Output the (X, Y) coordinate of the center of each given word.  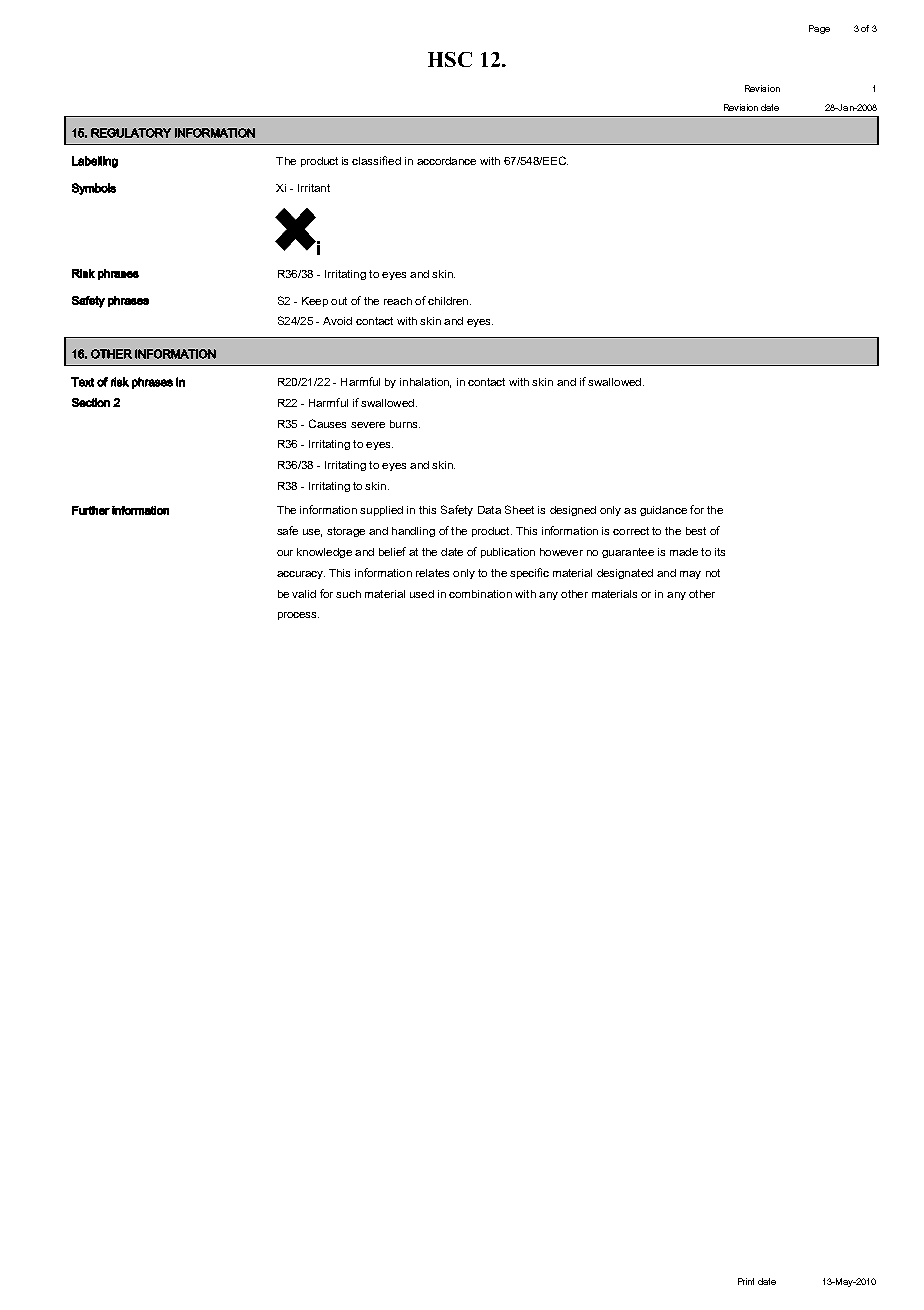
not (713, 573)
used (422, 594)
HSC (450, 59)
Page (819, 29)
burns (405, 424)
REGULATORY (131, 133)
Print (746, 1281)
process (298, 616)
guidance (663, 511)
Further (91, 510)
